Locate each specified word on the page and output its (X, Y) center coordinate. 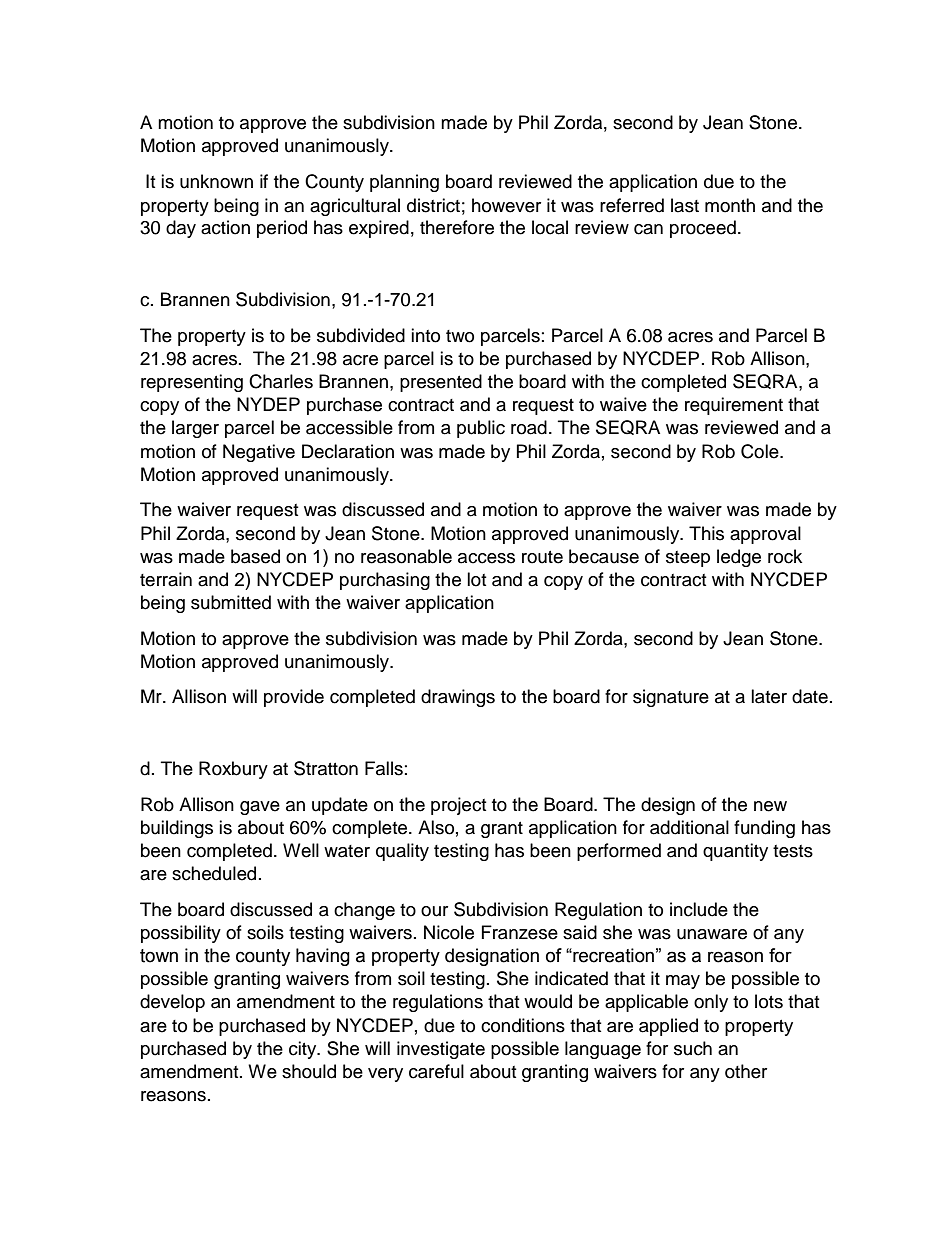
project (458, 806)
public (481, 429)
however (506, 205)
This (706, 533)
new (770, 806)
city (304, 1050)
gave (260, 808)
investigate (441, 1050)
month (730, 205)
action (225, 227)
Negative (259, 453)
